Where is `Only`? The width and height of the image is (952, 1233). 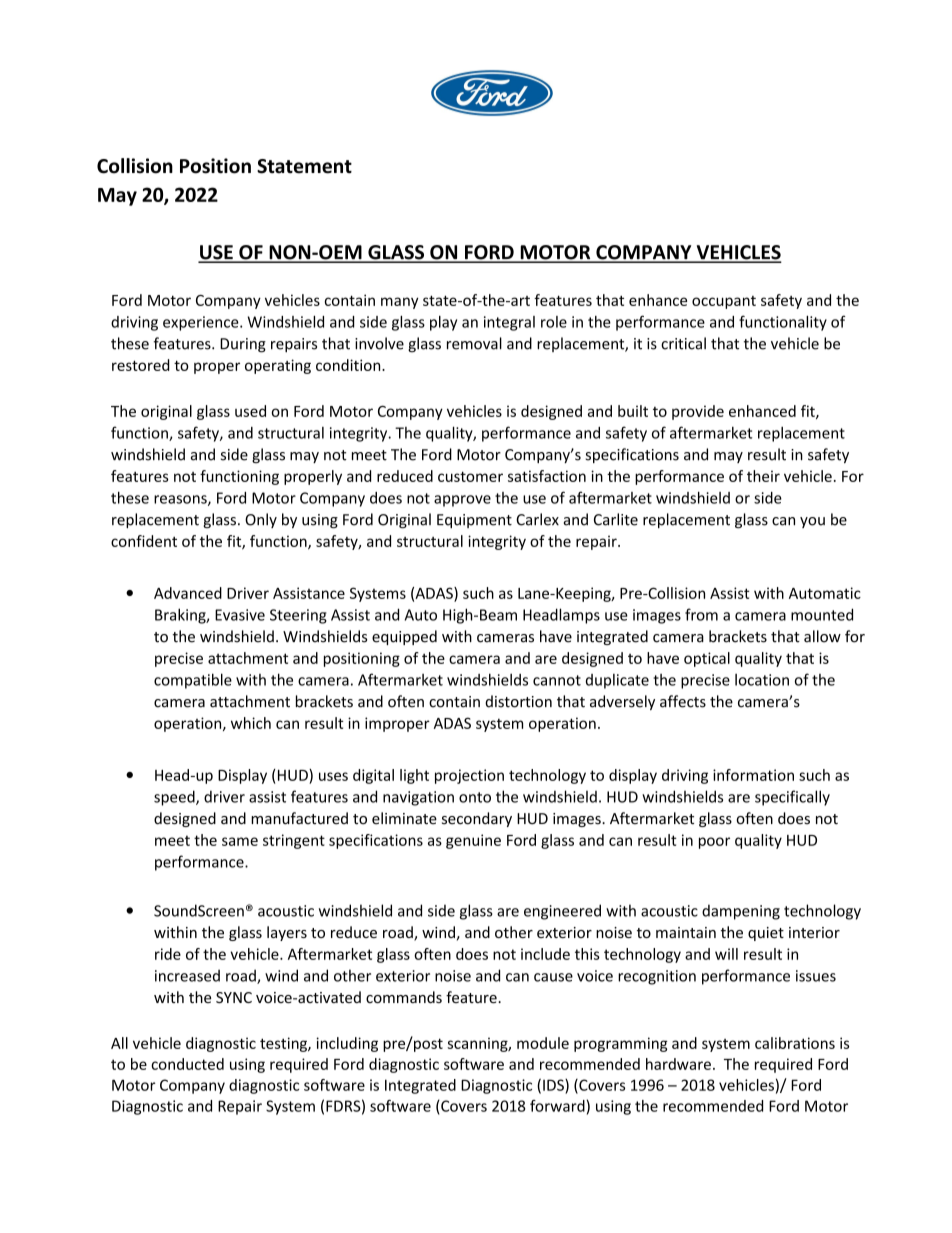
Only is located at coordinates (261, 520).
